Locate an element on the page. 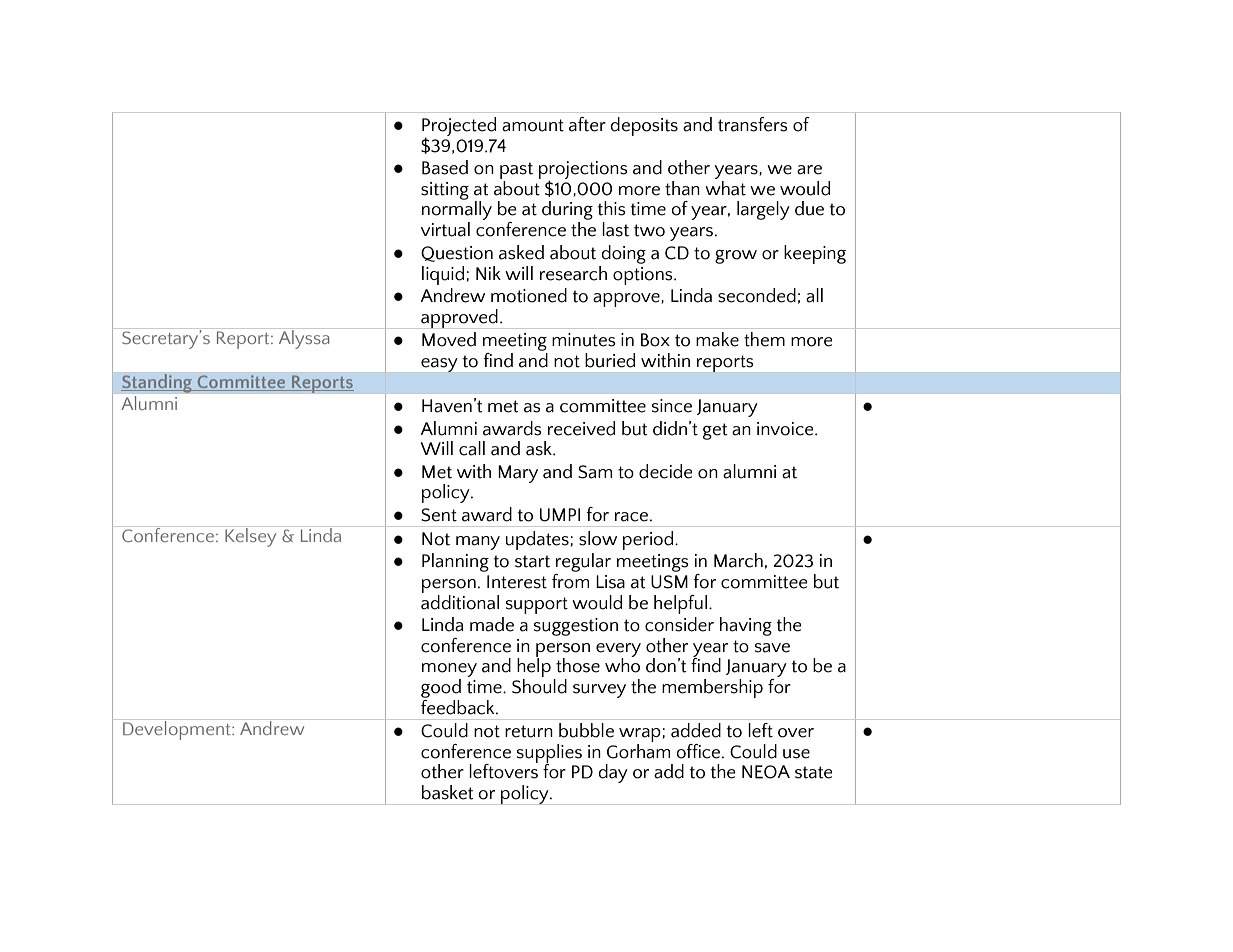  Projected is located at coordinates (459, 127).
